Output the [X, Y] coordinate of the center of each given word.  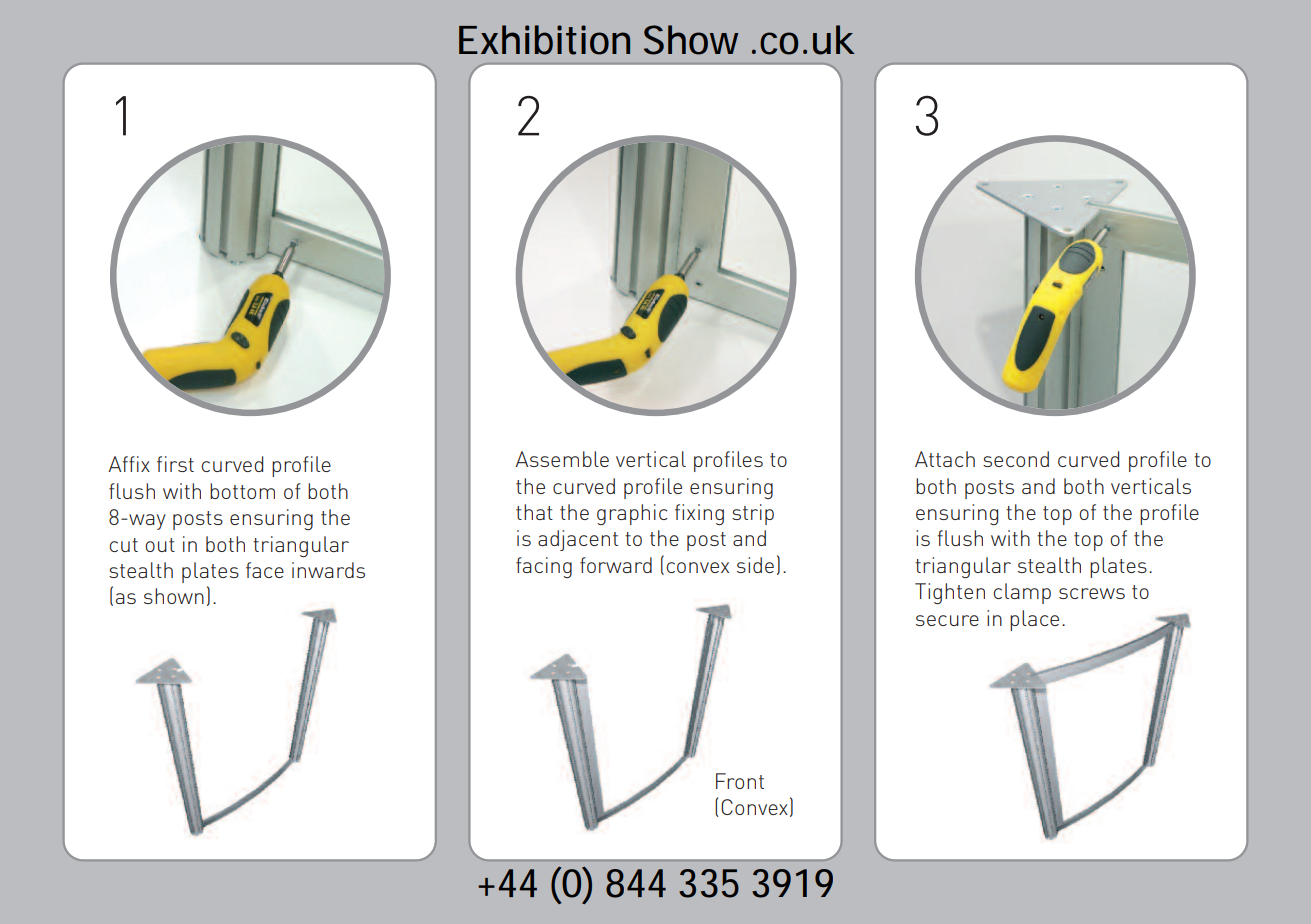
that [534, 512]
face [265, 570]
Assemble [562, 459]
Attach [945, 459]
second [1016, 459]
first [175, 464]
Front [740, 781]
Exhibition [544, 40]
